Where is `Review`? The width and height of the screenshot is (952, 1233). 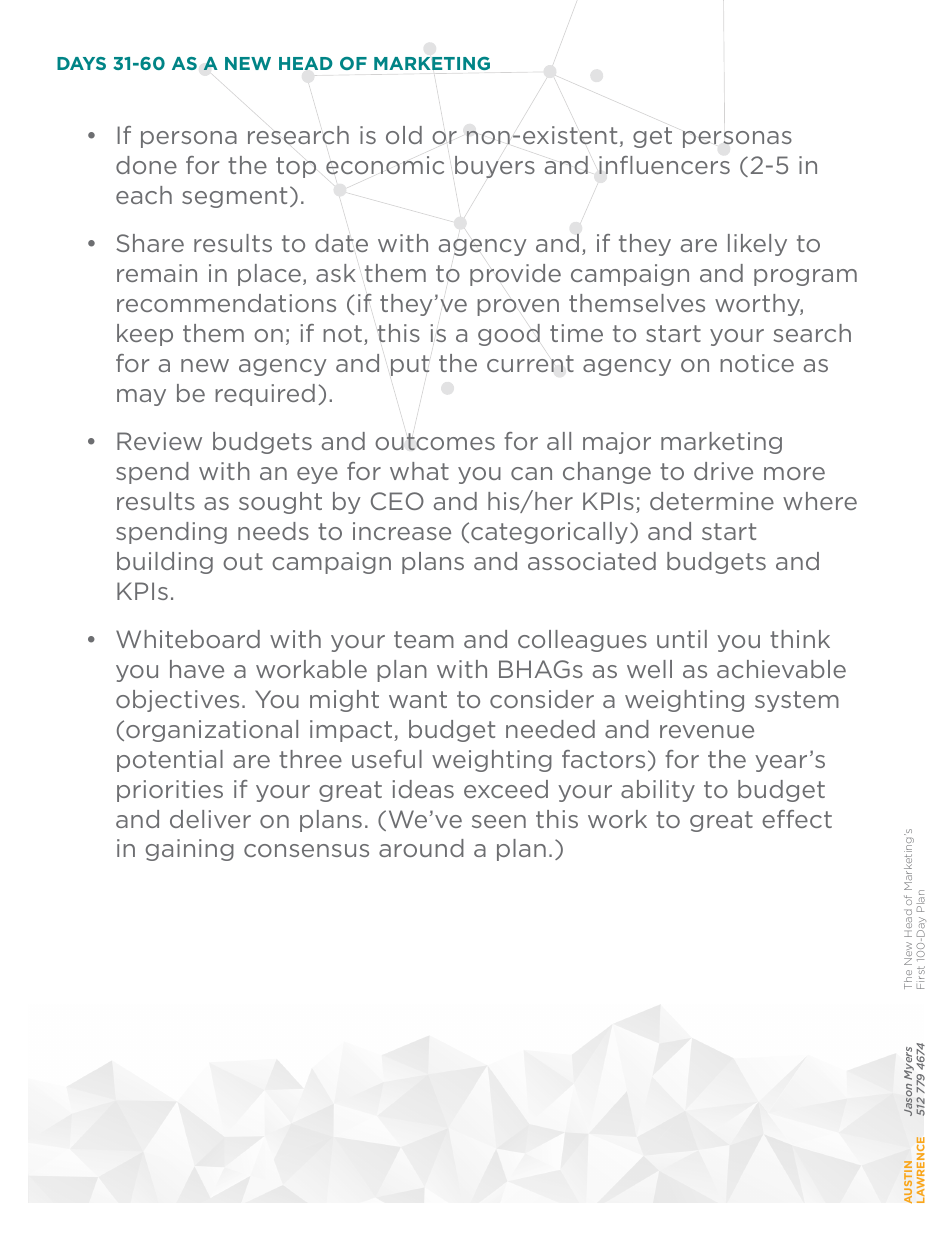 Review is located at coordinates (159, 441).
